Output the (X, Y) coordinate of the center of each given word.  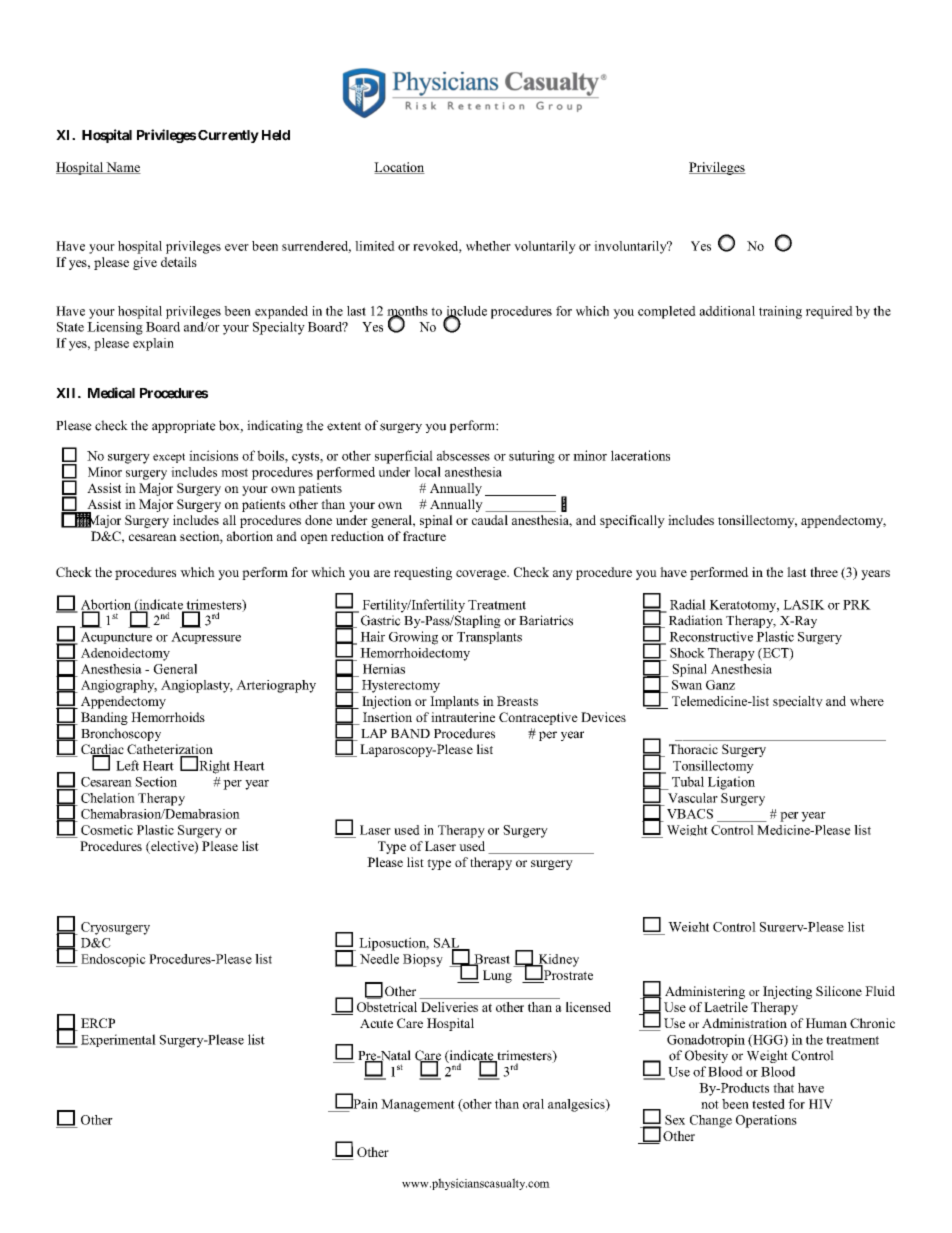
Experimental (118, 1040)
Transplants (489, 637)
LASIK (804, 605)
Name (122, 168)
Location (399, 168)
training (780, 312)
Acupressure (206, 638)
